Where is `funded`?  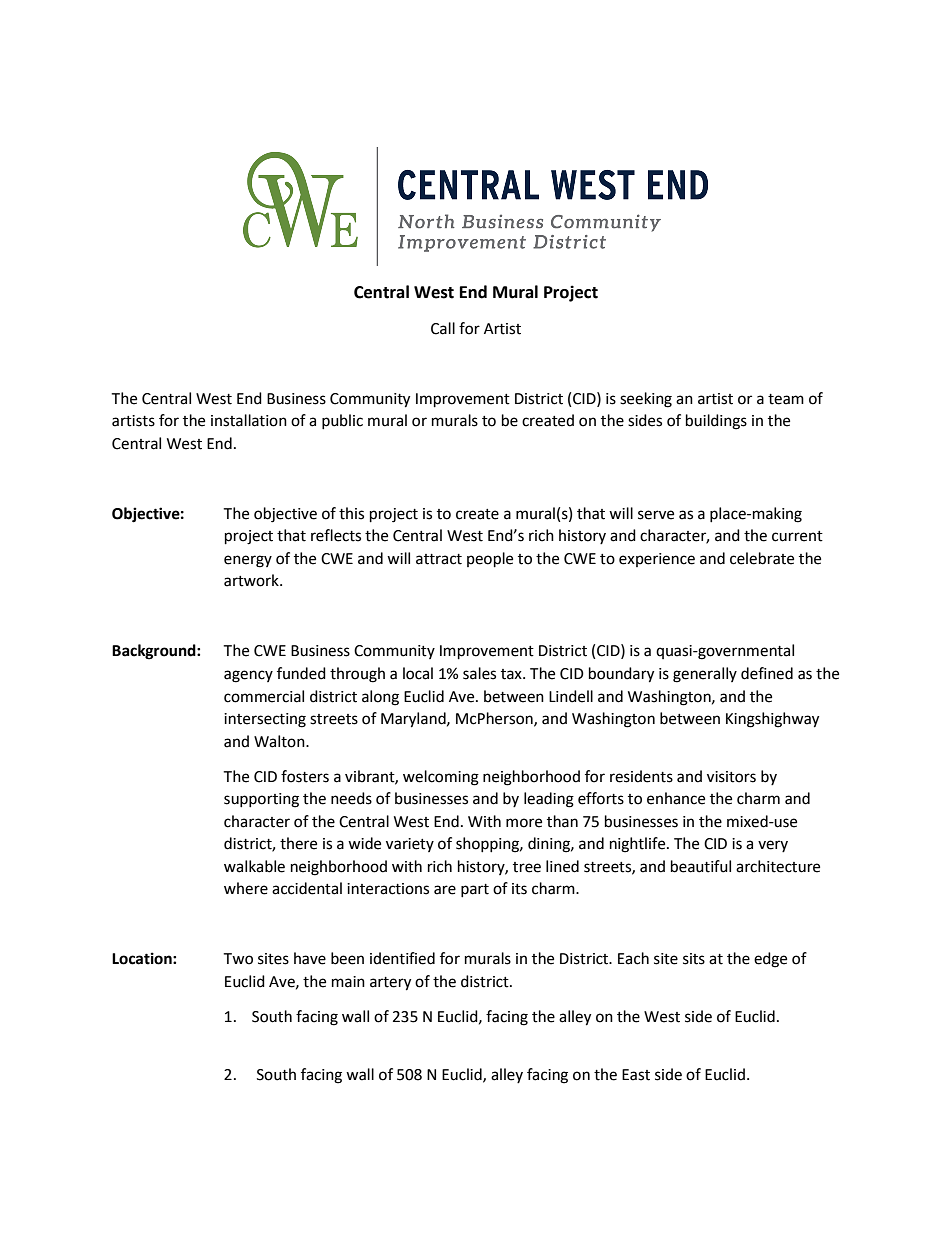
funded is located at coordinates (301, 673).
